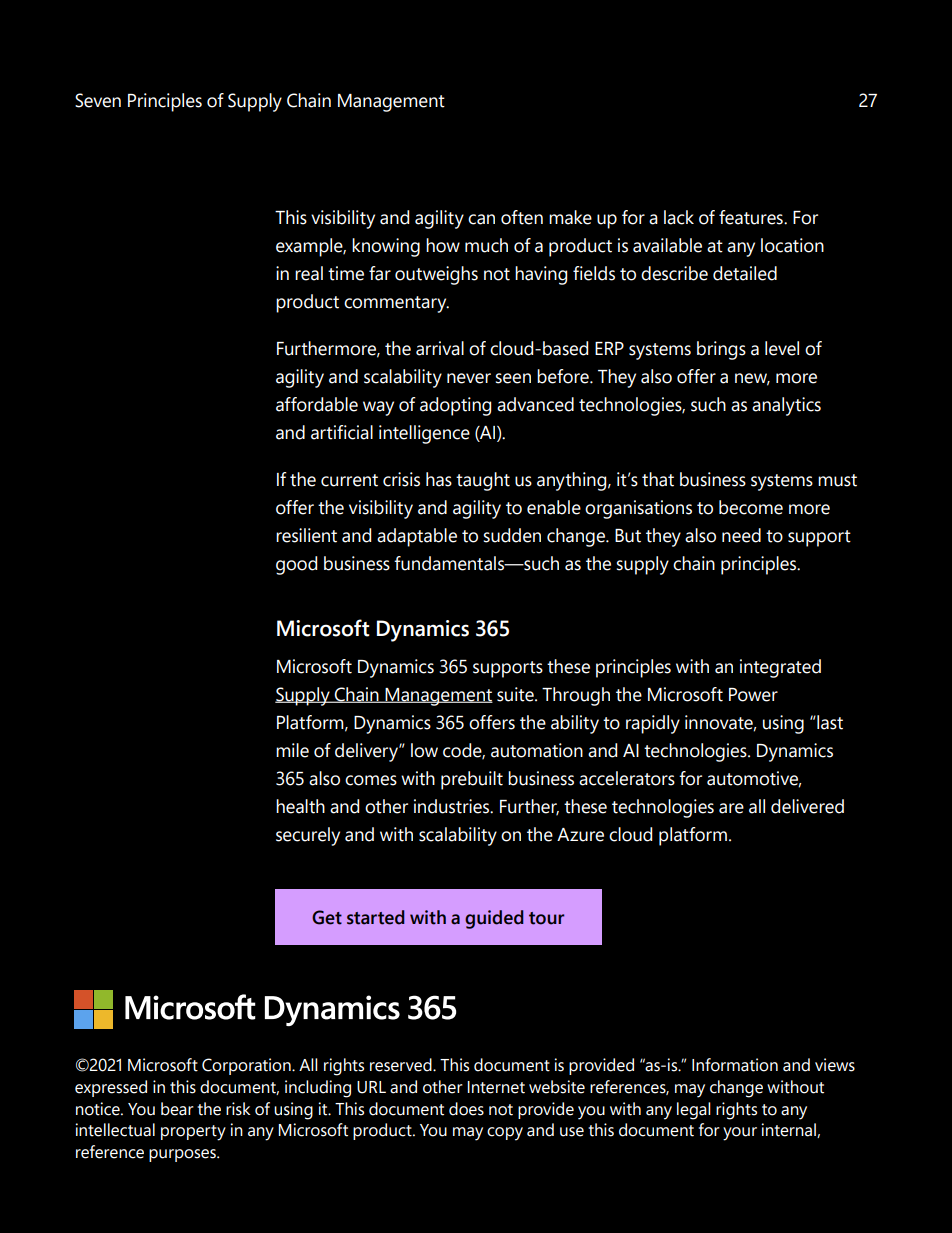 The height and width of the screenshot is (1233, 952). I want to click on property, so click(193, 1133).
